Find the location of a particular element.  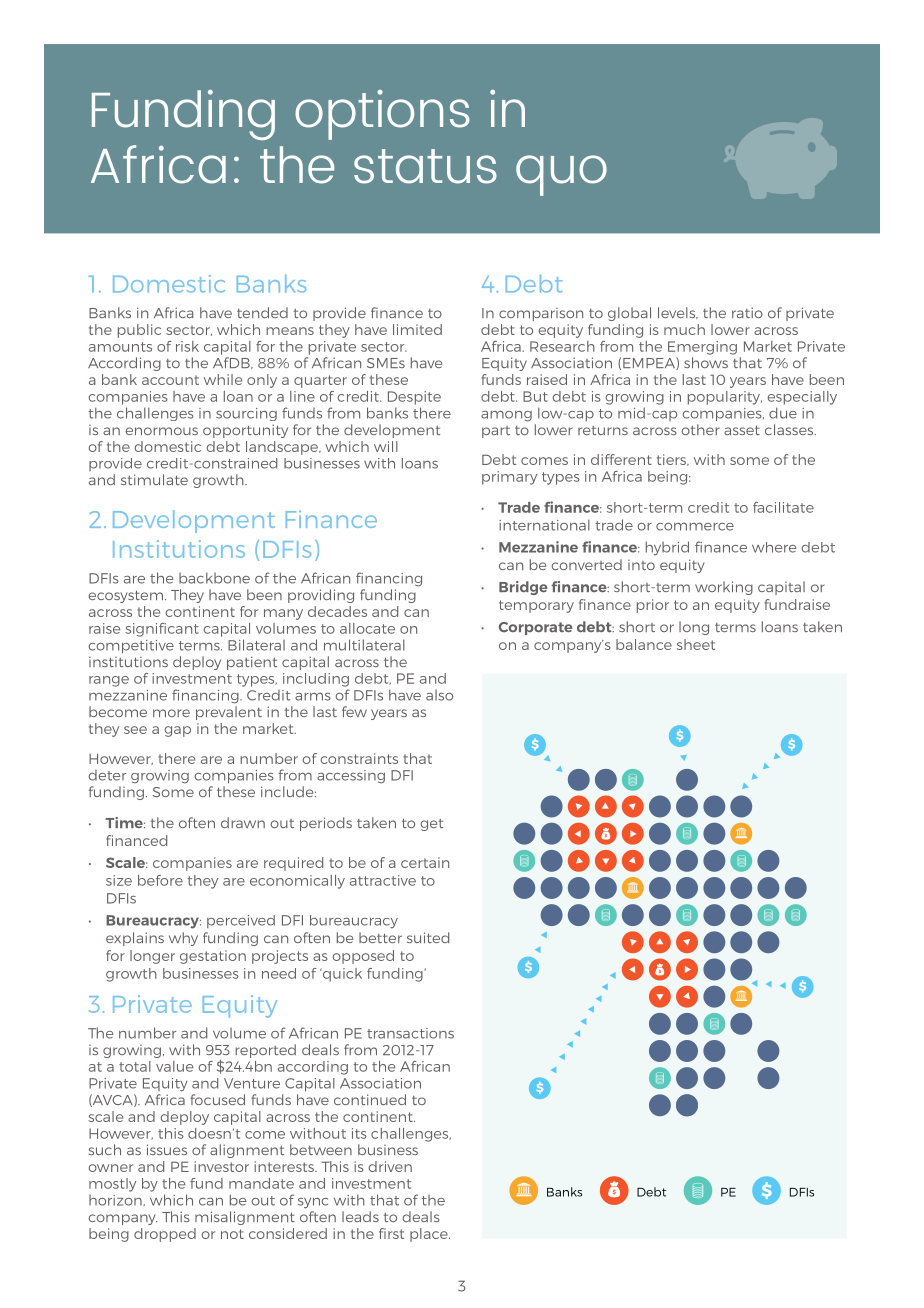

dropped is located at coordinates (165, 1235).
